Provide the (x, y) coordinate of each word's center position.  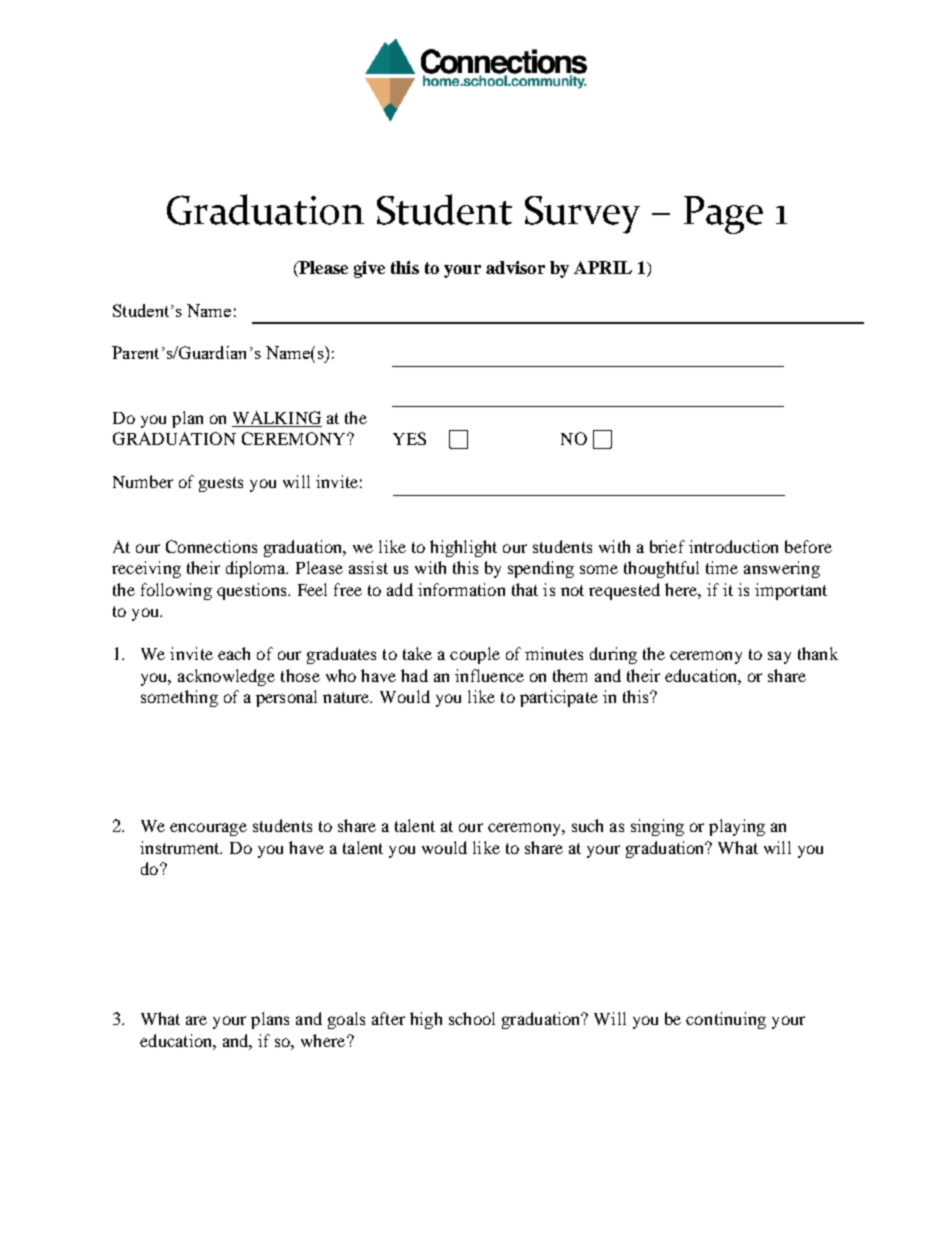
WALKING (277, 419)
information (461, 589)
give (369, 269)
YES (409, 438)
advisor (515, 267)
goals (346, 1020)
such (587, 825)
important (791, 591)
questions (253, 591)
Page (723, 215)
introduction (733, 546)
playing (737, 827)
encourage (208, 829)
